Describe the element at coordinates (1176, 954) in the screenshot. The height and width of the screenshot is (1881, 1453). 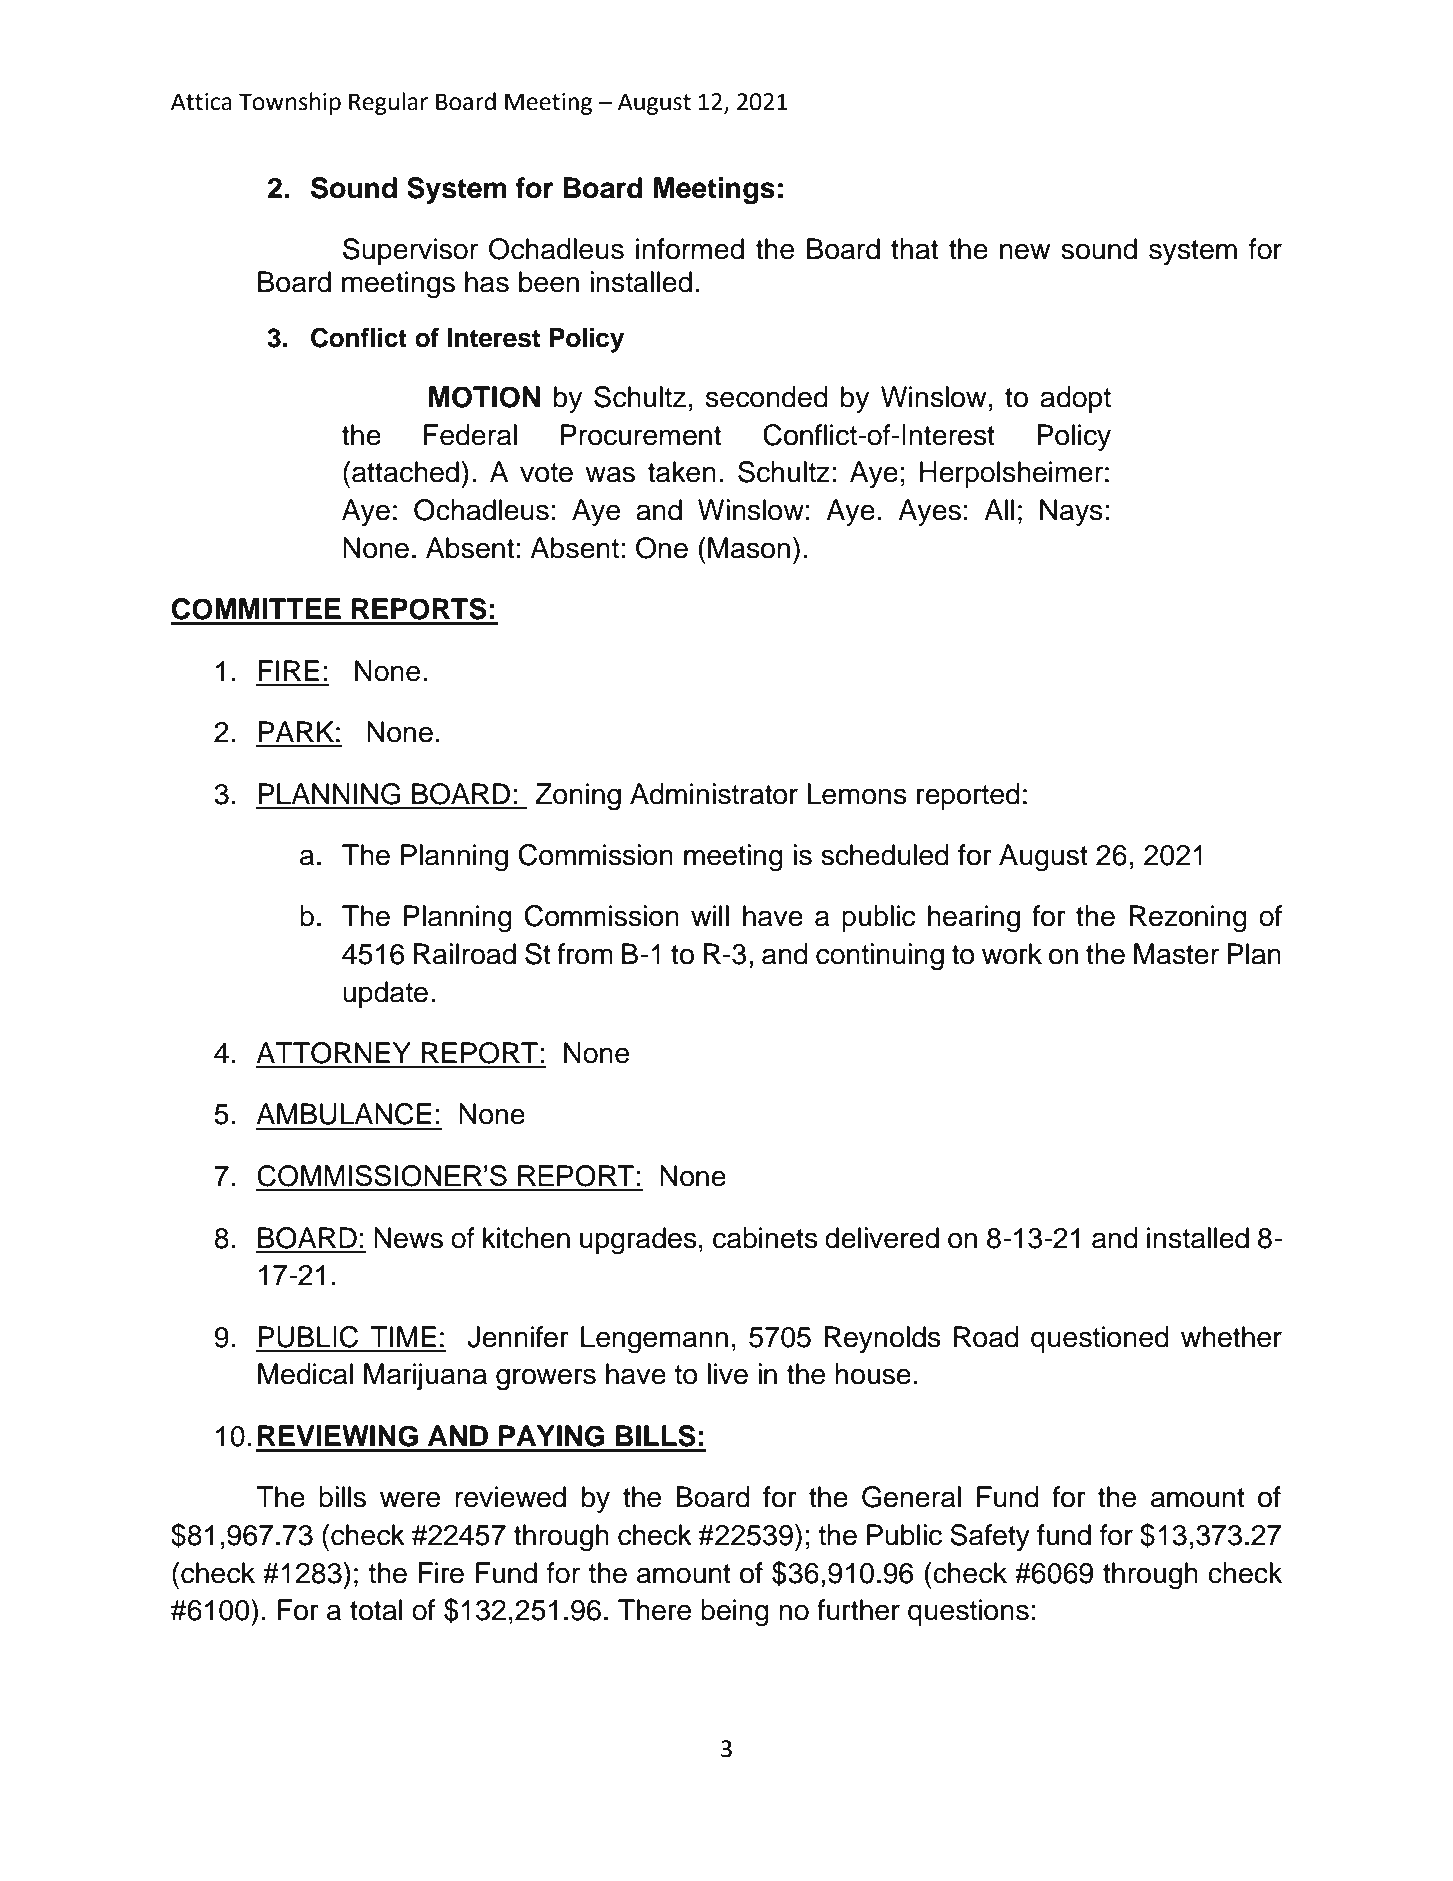
I see `Master` at that location.
